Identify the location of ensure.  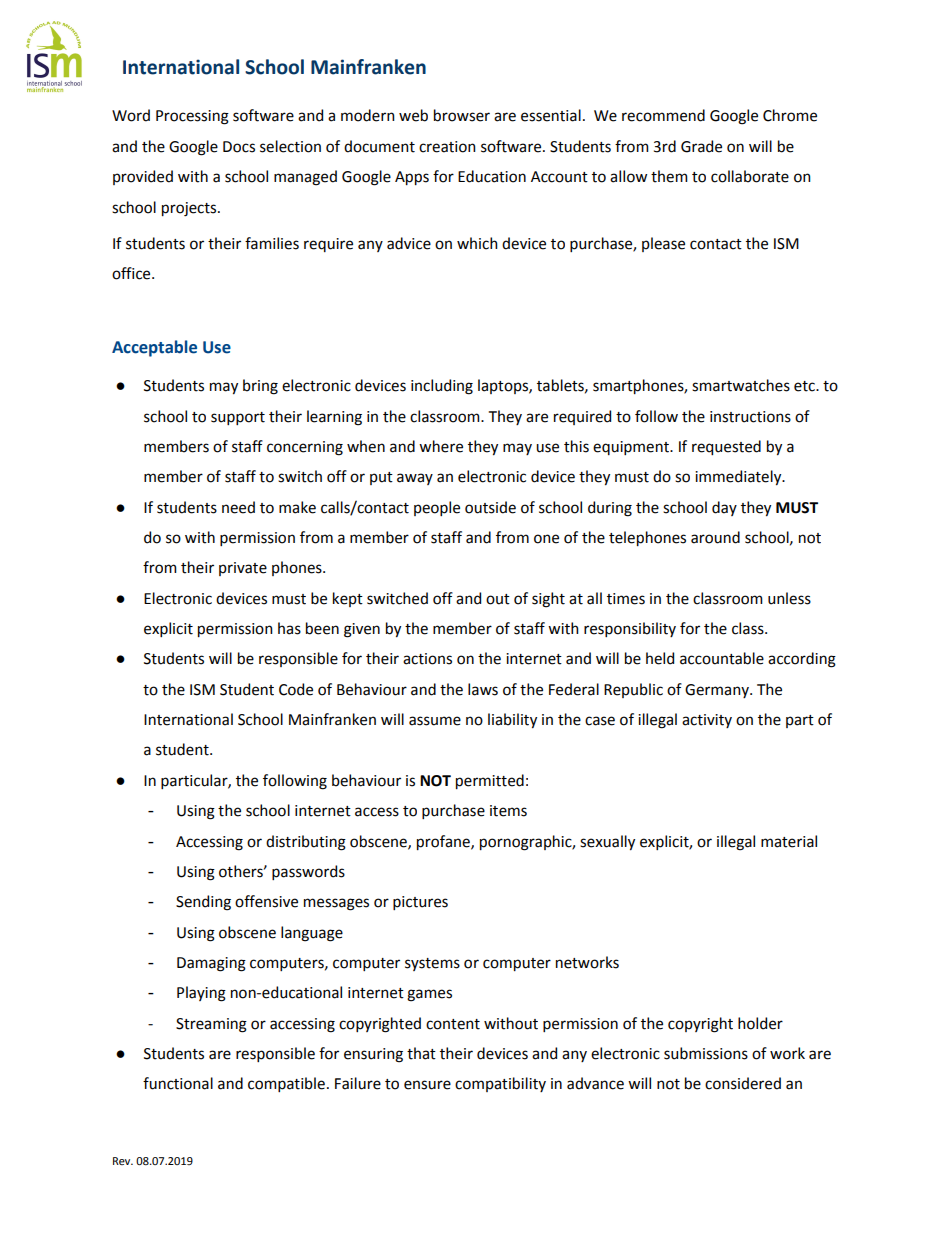
(427, 1085).
